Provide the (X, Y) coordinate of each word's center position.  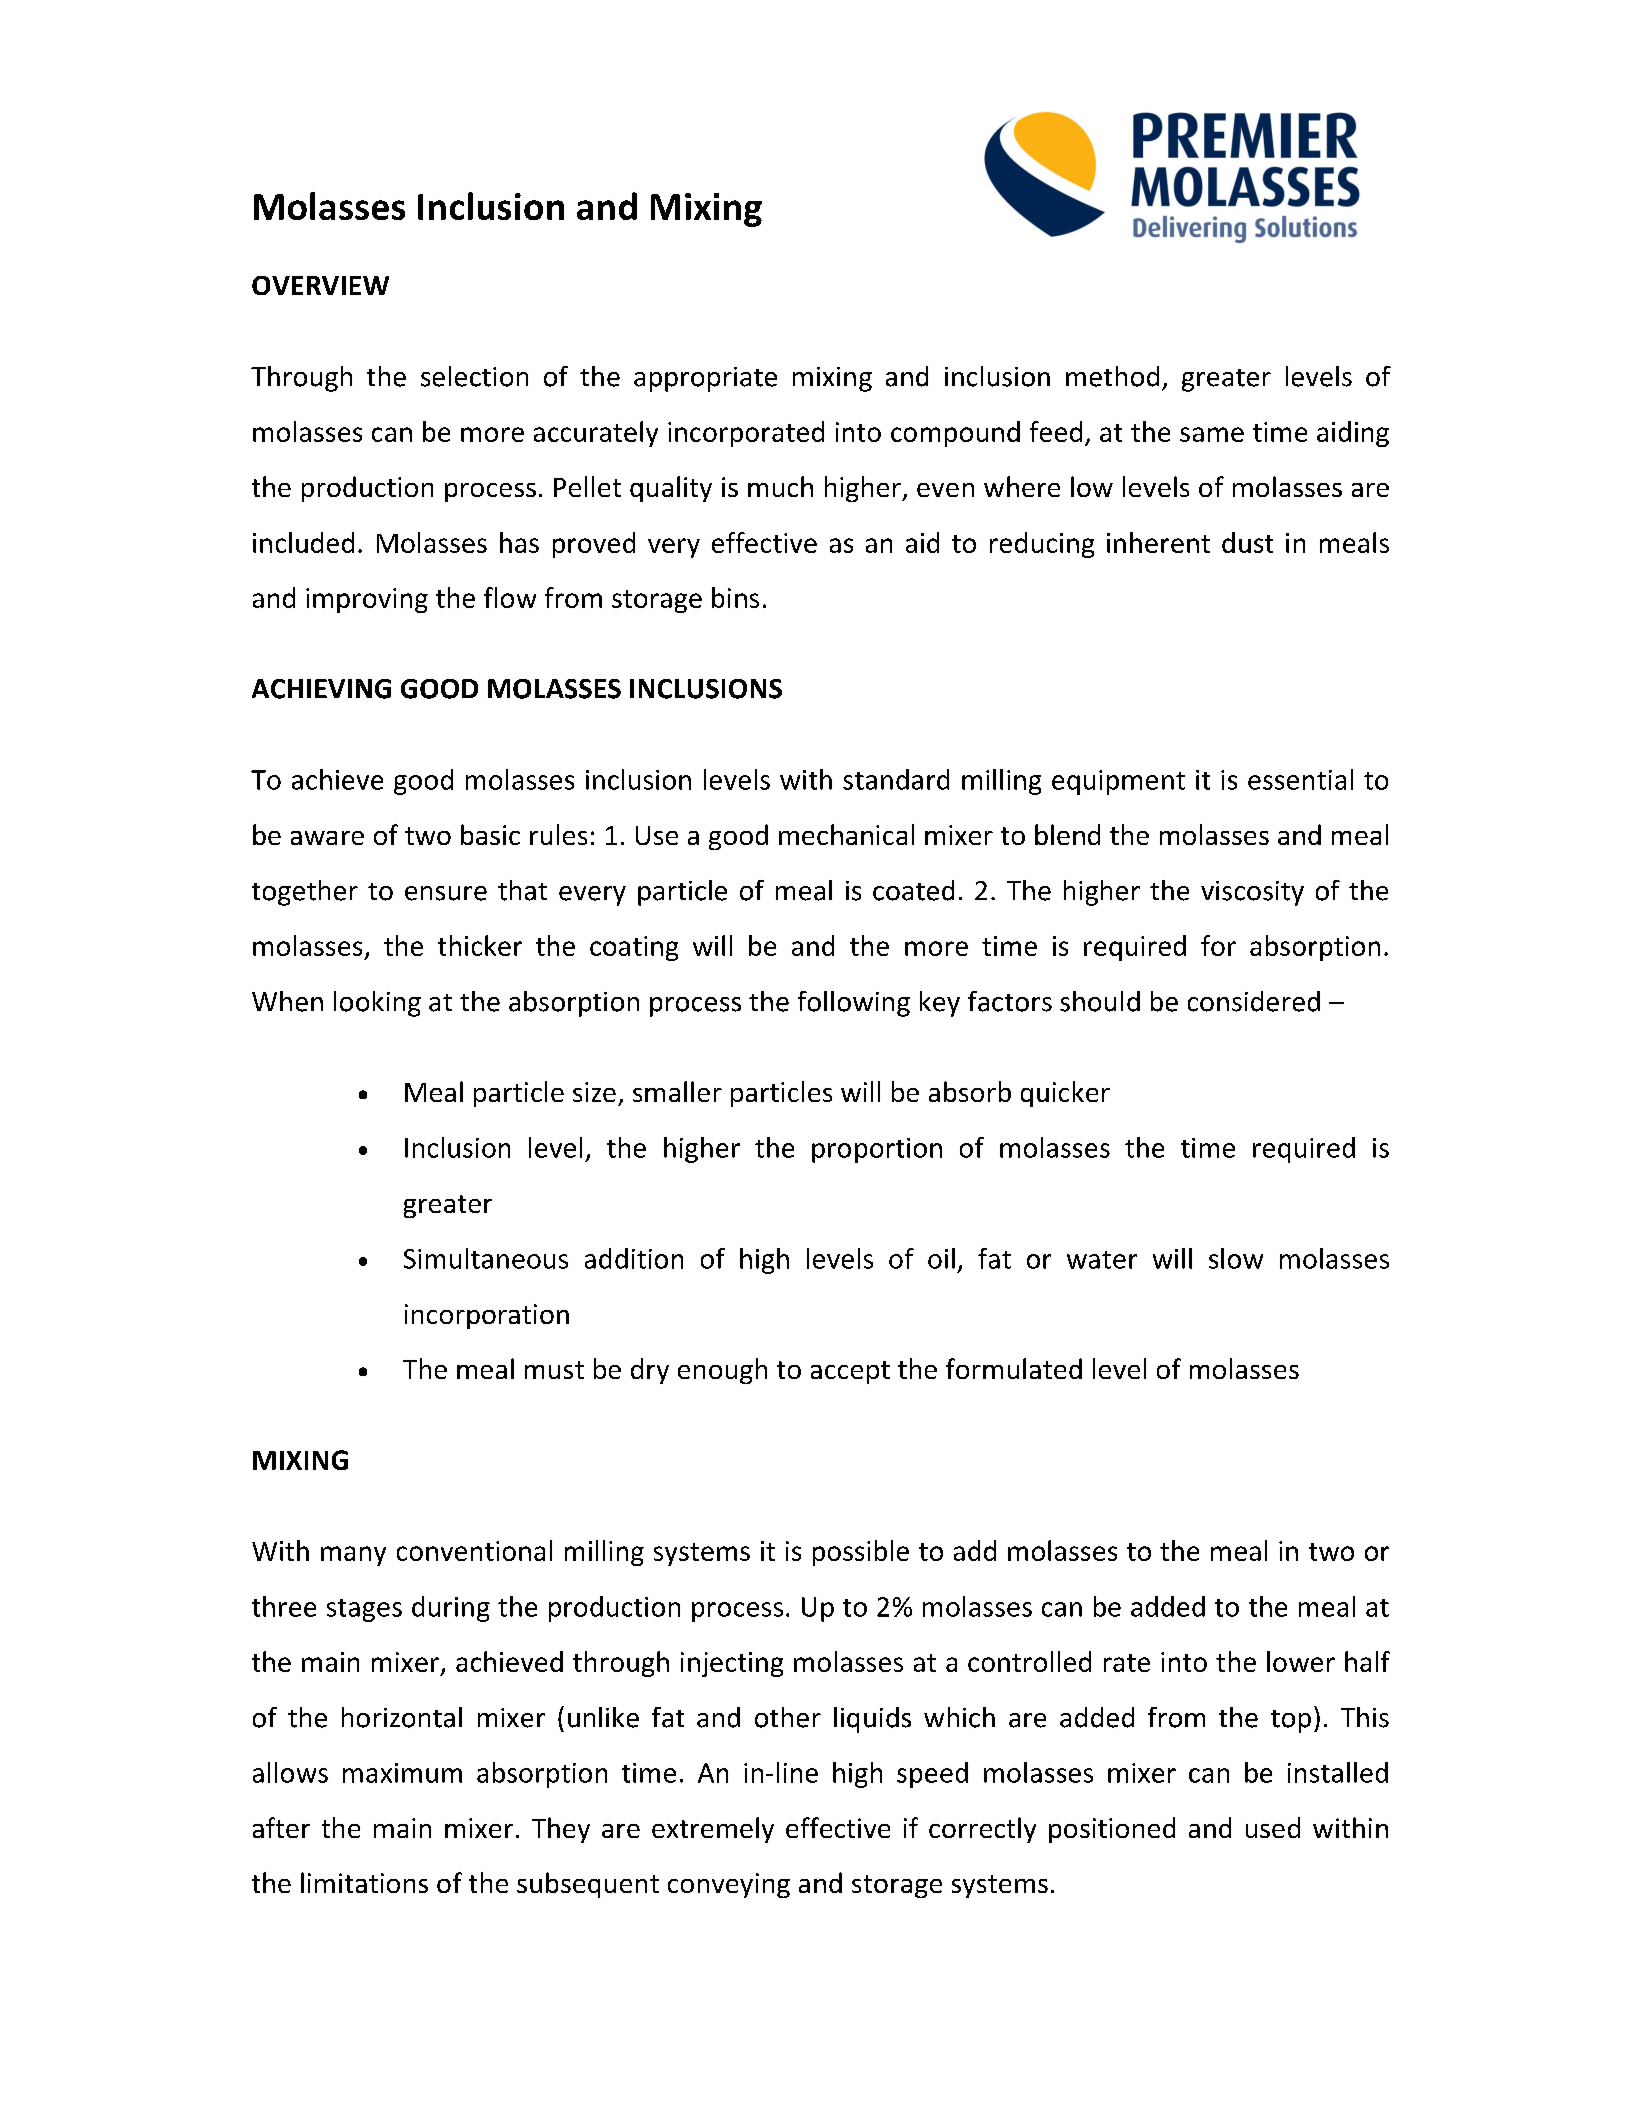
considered (1254, 1001)
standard (896, 779)
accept (850, 1372)
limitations (364, 1882)
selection (474, 376)
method (1112, 376)
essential (1300, 779)
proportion (877, 1150)
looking (377, 1004)
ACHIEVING (321, 689)
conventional (474, 1550)
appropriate (705, 379)
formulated (1014, 1368)
